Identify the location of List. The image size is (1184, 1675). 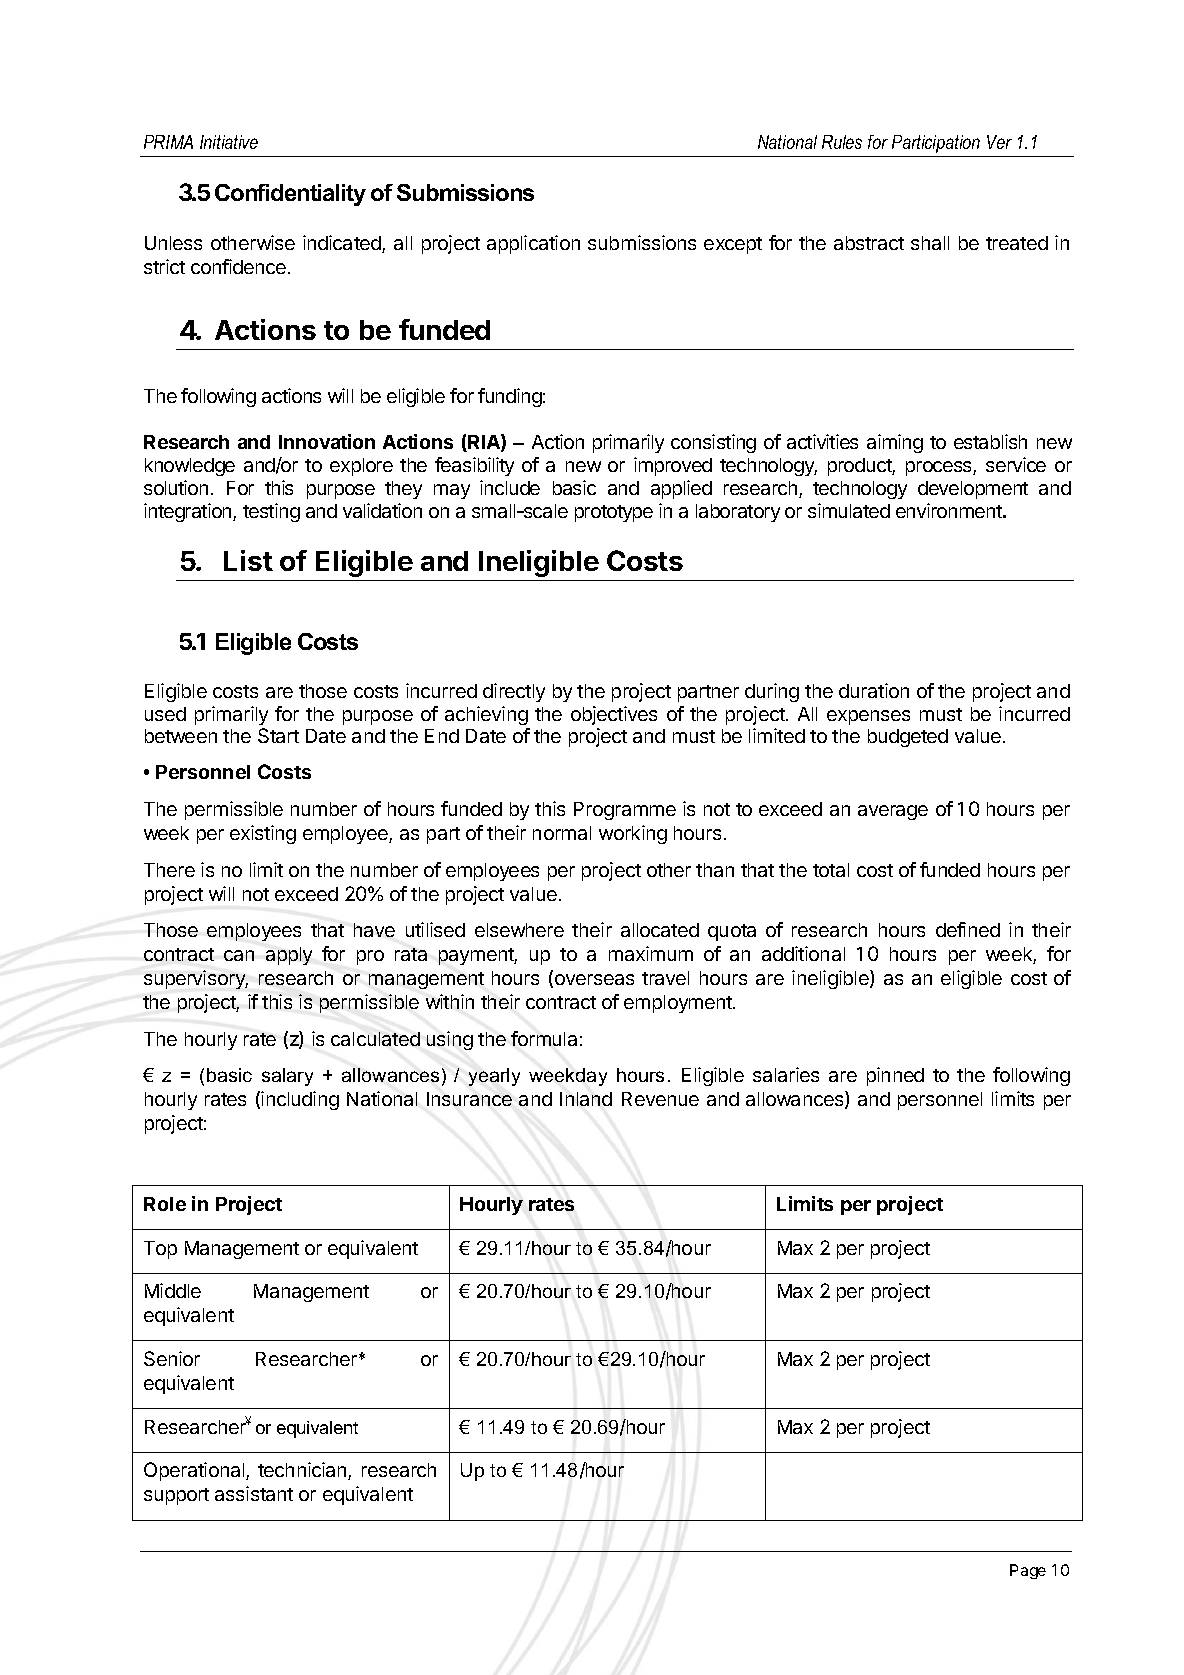
(248, 560).
